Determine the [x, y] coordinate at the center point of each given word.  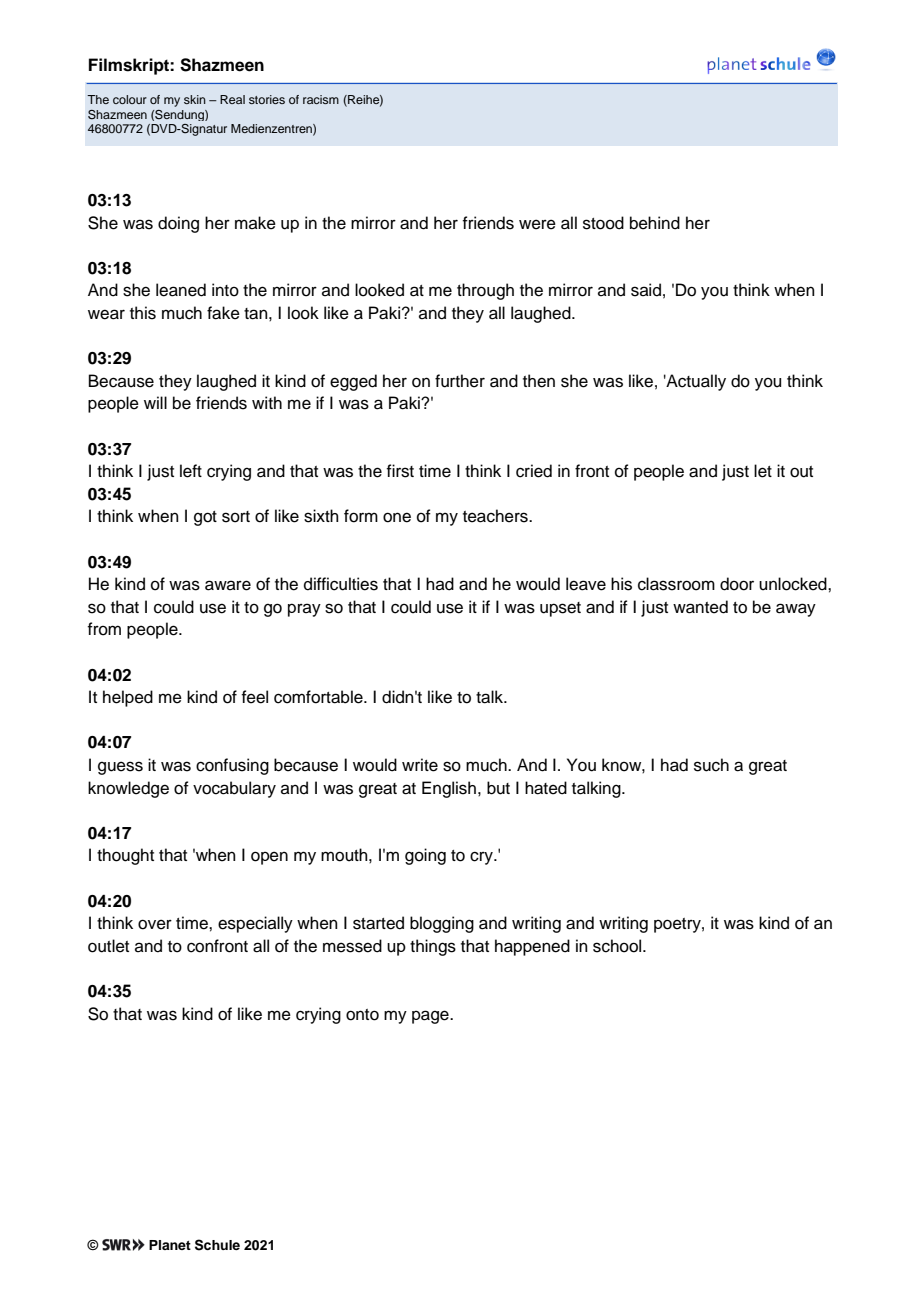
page [431, 1017]
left [191, 471]
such [711, 765]
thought [125, 856]
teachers [496, 516]
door [737, 584]
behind [655, 223]
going [425, 856]
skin [195, 99]
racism [321, 99]
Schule [217, 1245]
